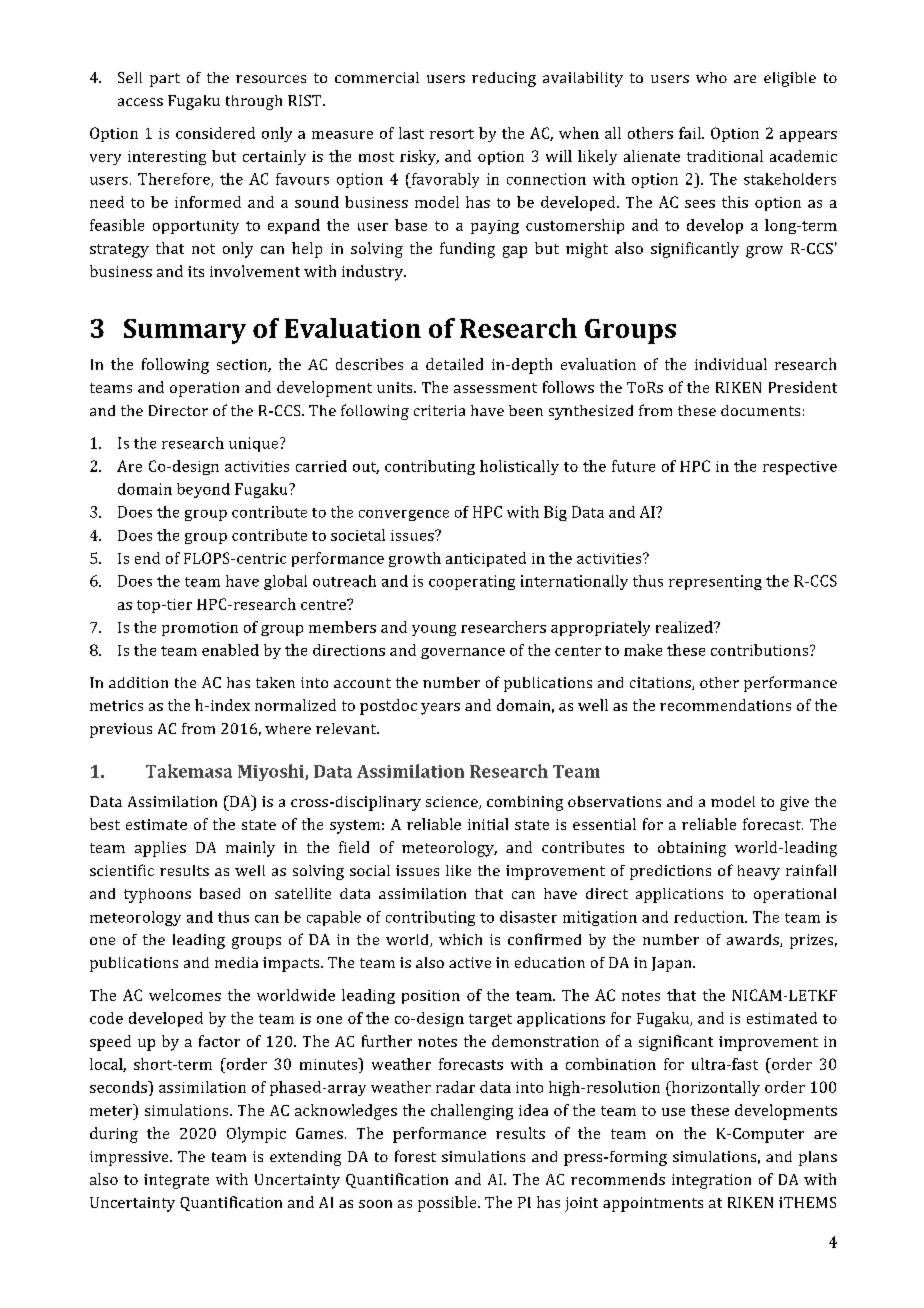 The image size is (924, 1308). What do you see at coordinates (157, 895) in the image?
I see `typhoons` at bounding box center [157, 895].
